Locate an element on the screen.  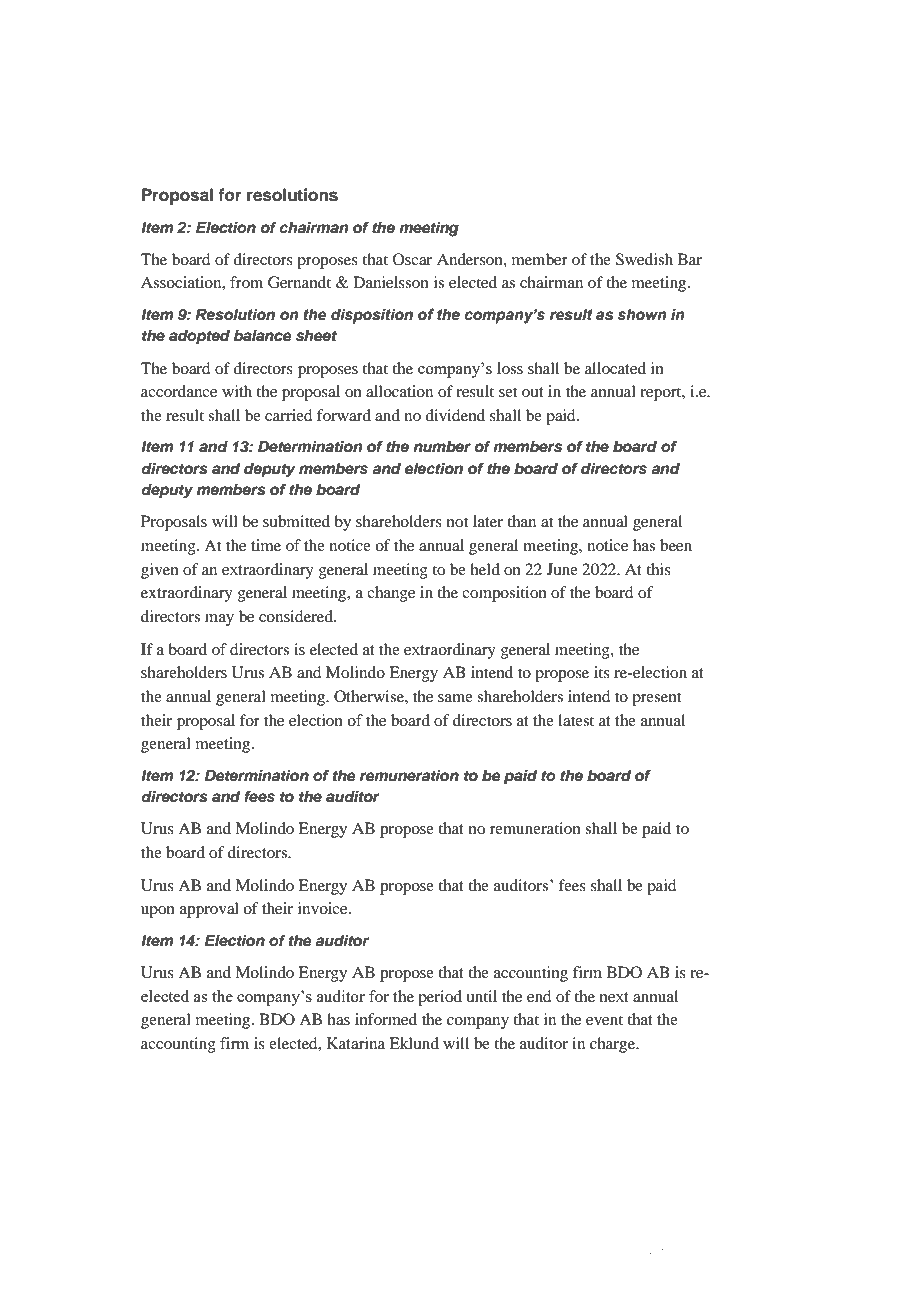
Katarina is located at coordinates (356, 1043).
